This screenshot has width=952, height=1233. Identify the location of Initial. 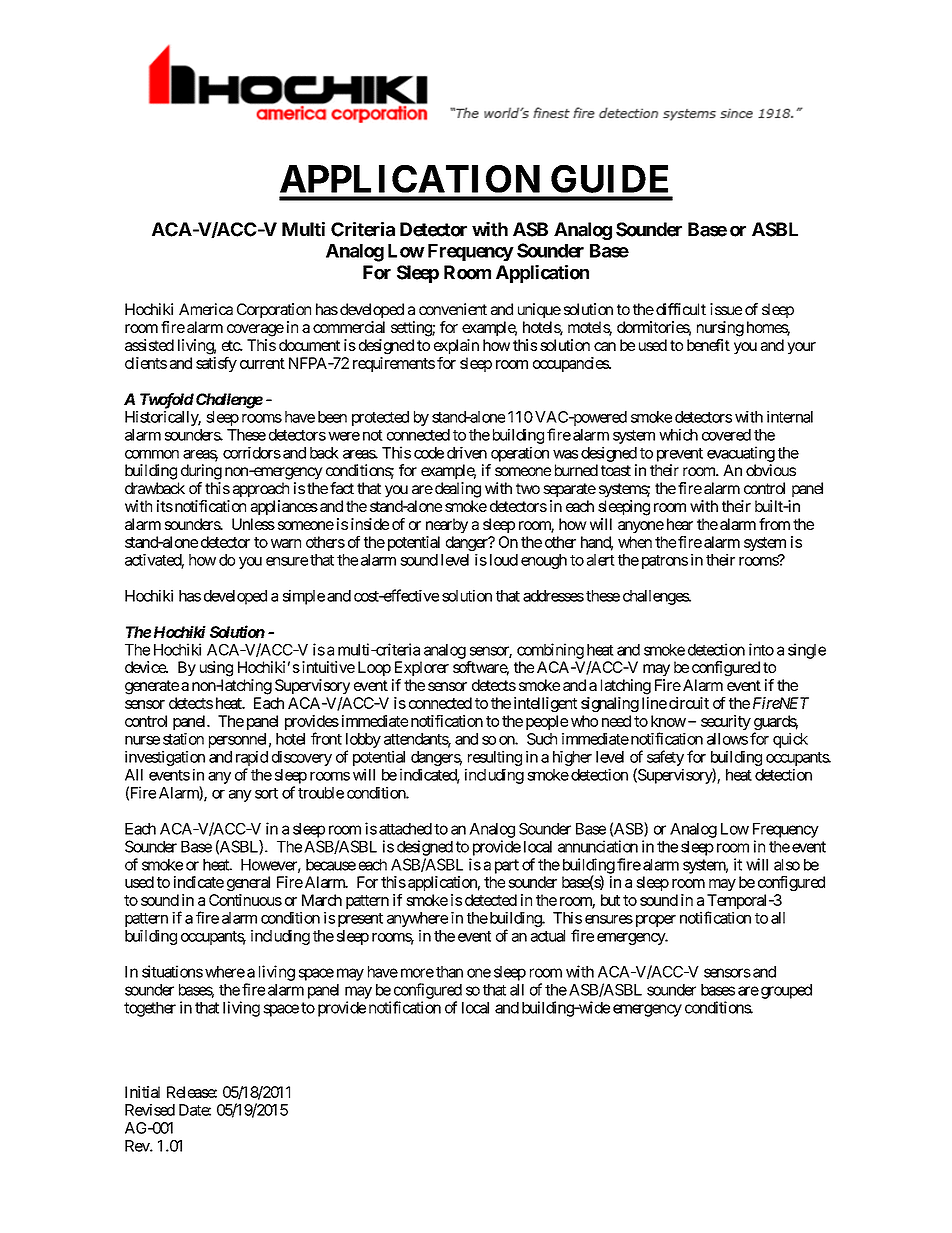
(142, 1092).
